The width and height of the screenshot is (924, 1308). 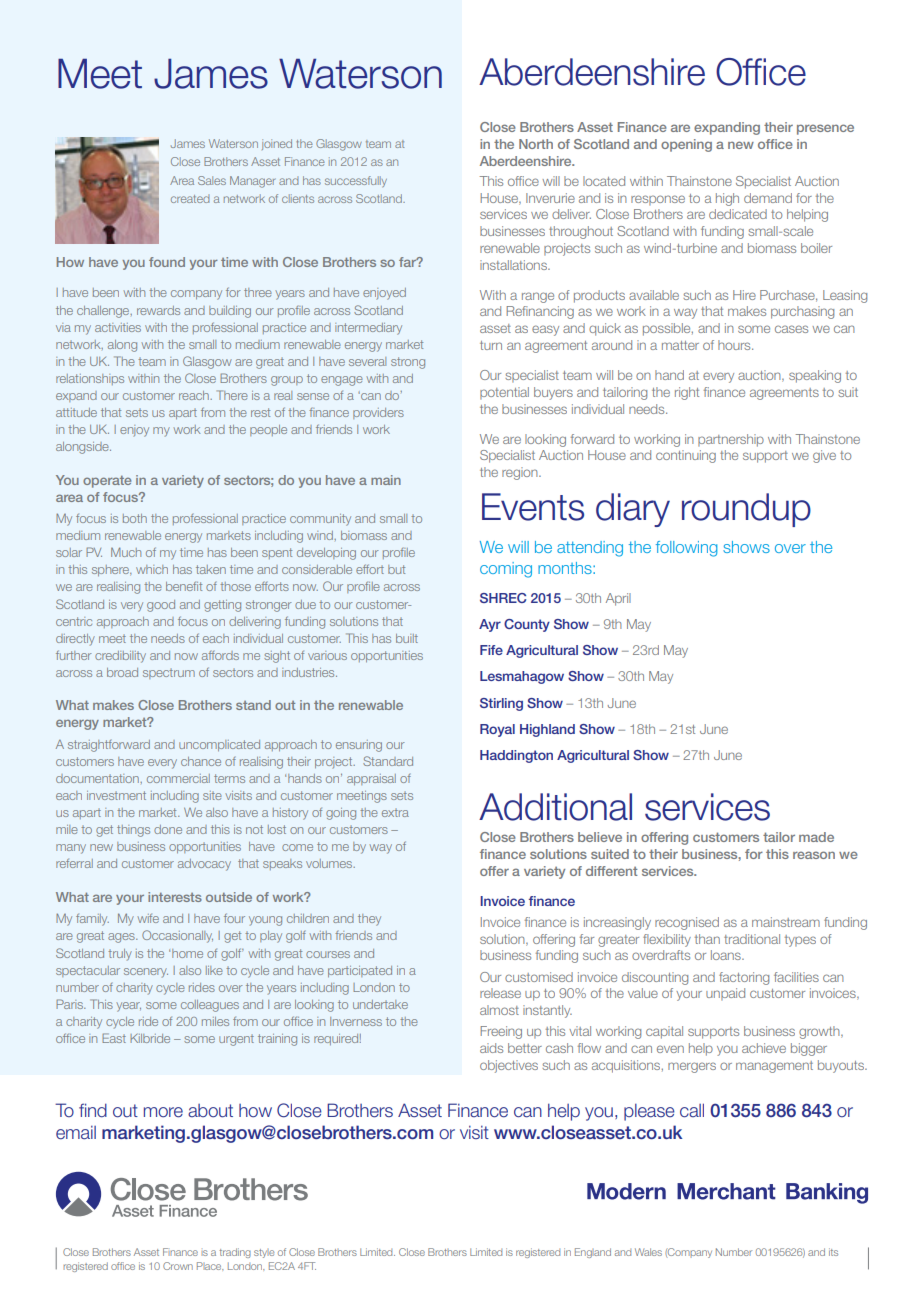 What do you see at coordinates (536, 144) in the screenshot?
I see `North` at bounding box center [536, 144].
